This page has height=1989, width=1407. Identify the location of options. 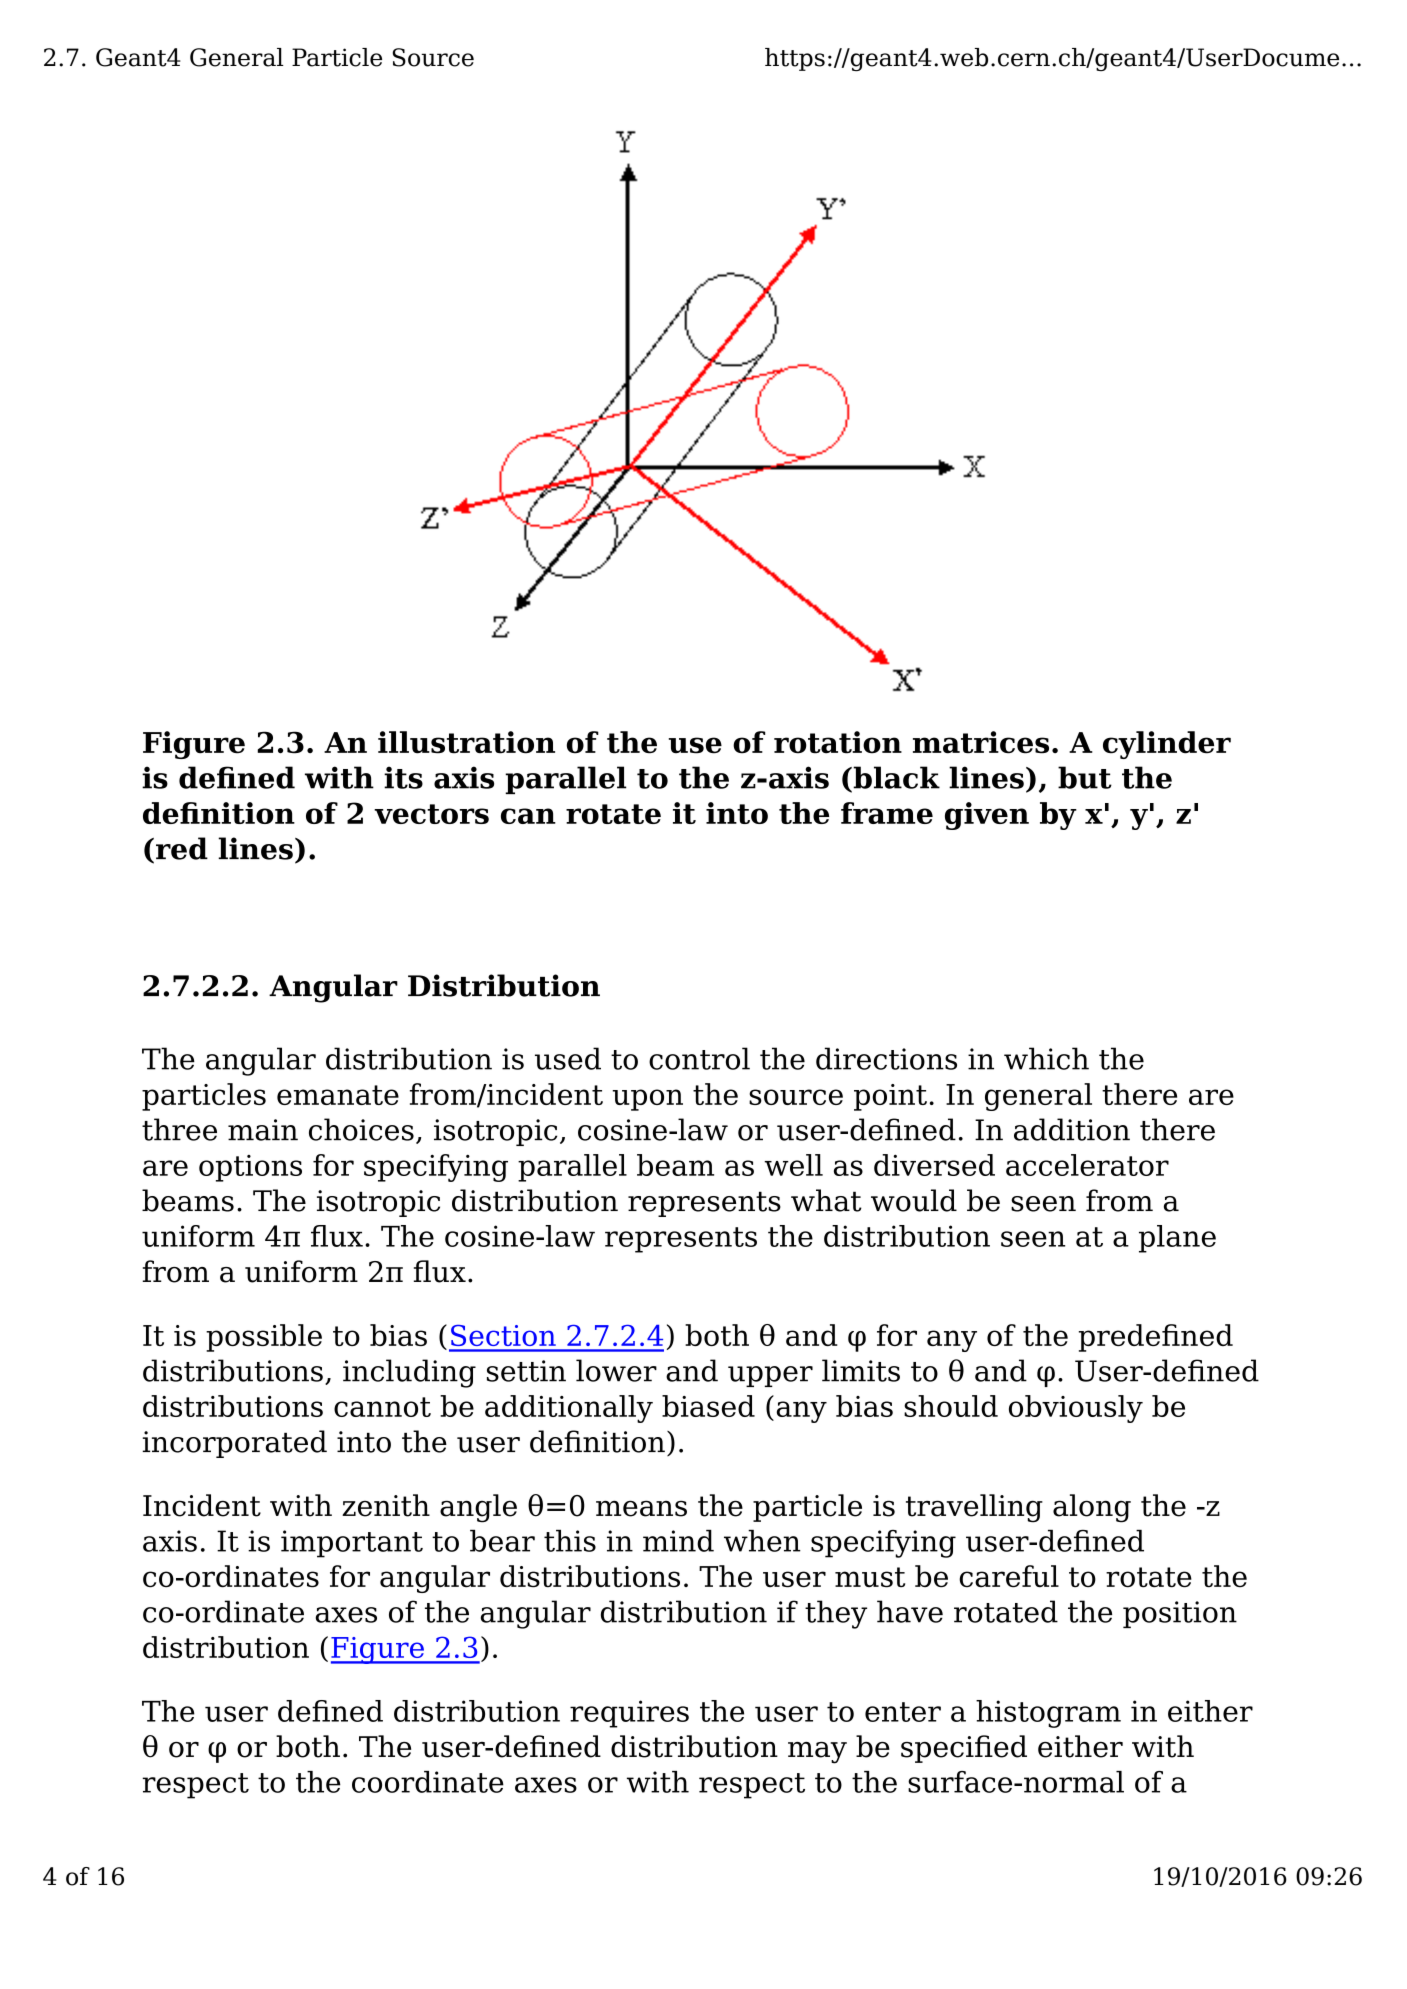
(250, 1168).
